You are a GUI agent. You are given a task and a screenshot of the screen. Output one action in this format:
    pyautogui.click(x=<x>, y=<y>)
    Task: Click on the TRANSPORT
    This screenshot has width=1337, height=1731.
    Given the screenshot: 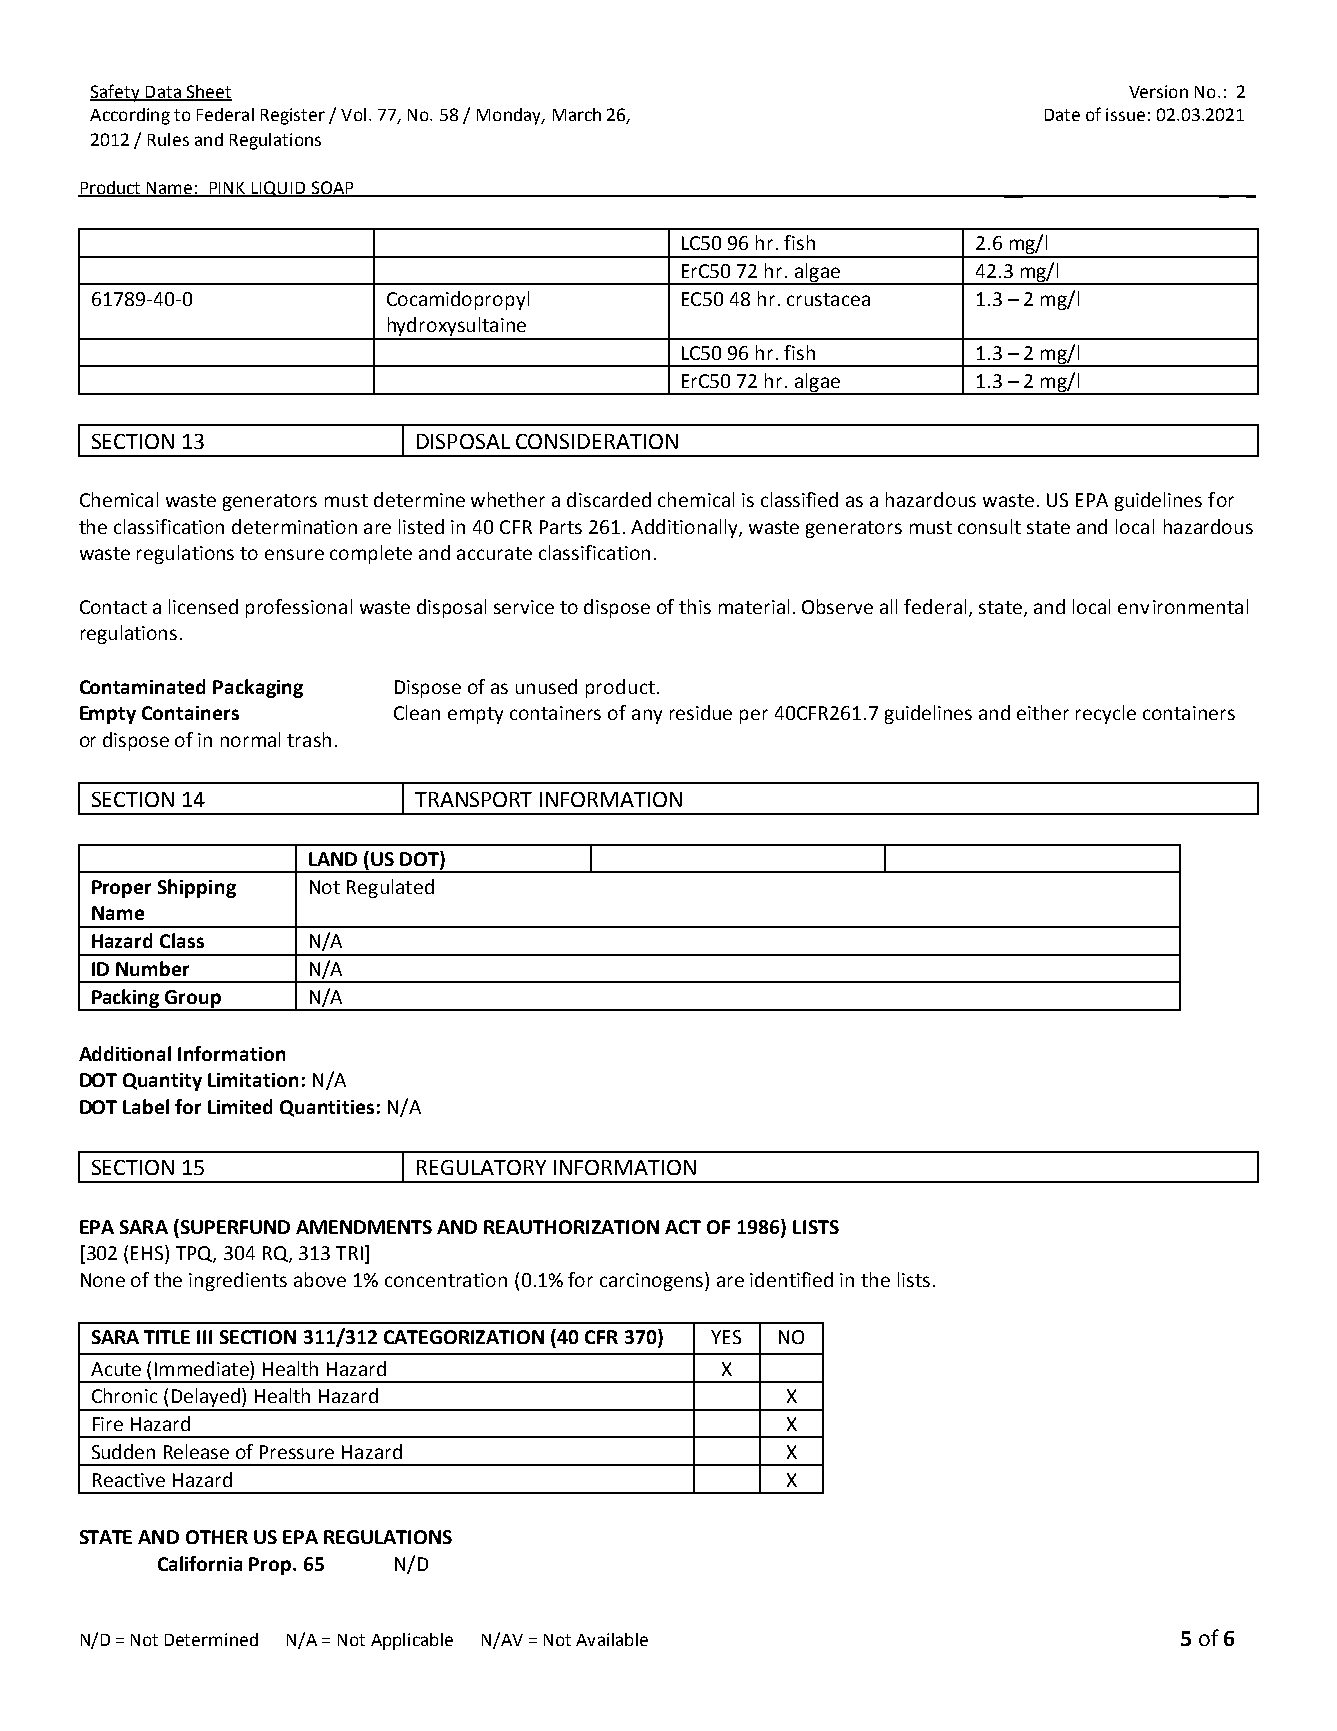 What is the action you would take?
    pyautogui.click(x=473, y=799)
